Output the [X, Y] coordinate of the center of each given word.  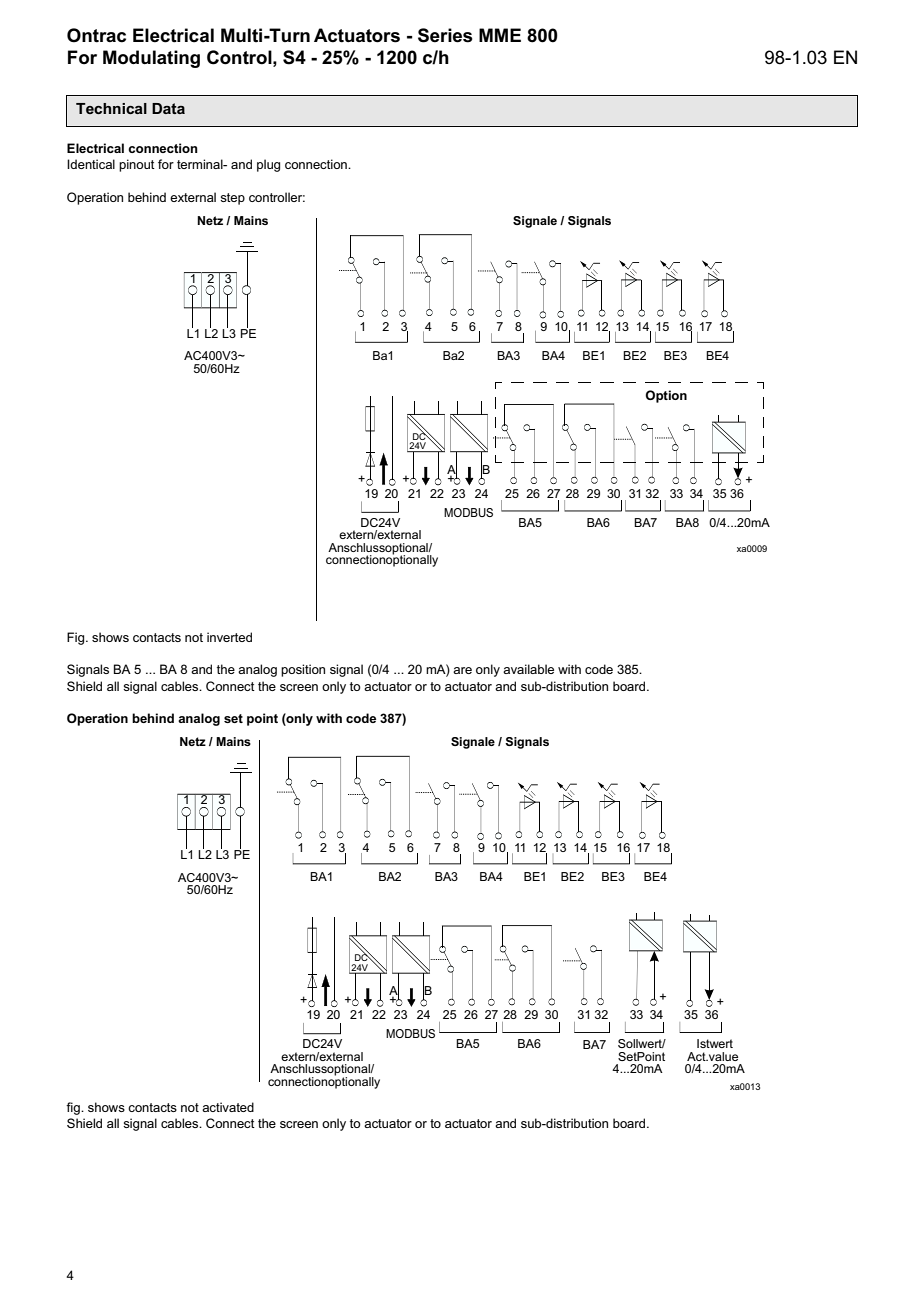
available [528, 669]
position [303, 670]
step [232, 199]
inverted [229, 637]
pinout [137, 165]
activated [228, 1107]
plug [268, 165]
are [462, 670]
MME [500, 35]
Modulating [151, 59]
